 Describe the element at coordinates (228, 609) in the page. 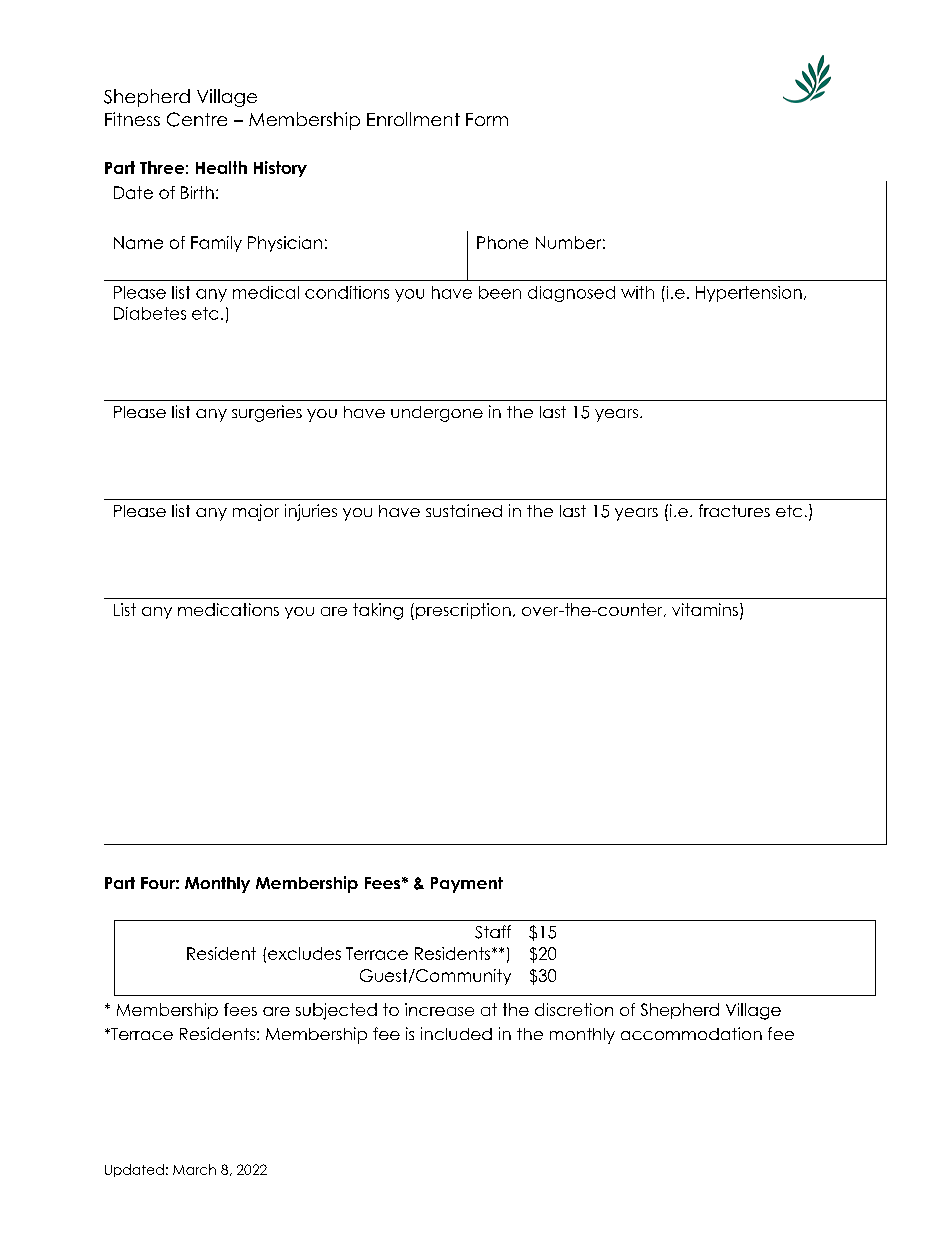

I see `medications` at that location.
